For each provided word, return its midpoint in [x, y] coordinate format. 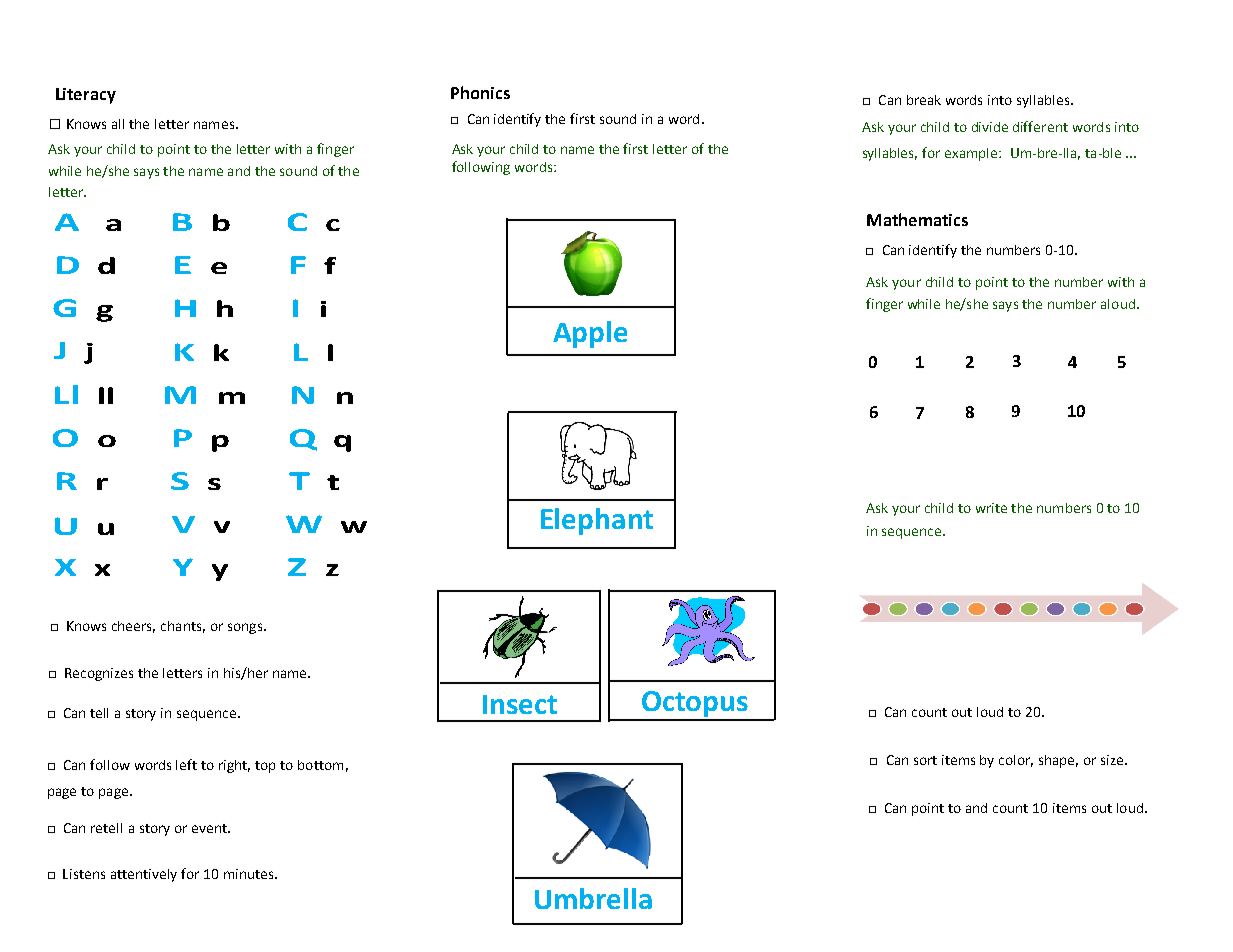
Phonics [480, 92]
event [210, 828]
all [118, 124]
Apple [590, 334]
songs [246, 628]
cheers [133, 627]
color [1016, 761]
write [991, 508]
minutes [250, 874]
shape [1058, 761]
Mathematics [917, 219]
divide [990, 127]
